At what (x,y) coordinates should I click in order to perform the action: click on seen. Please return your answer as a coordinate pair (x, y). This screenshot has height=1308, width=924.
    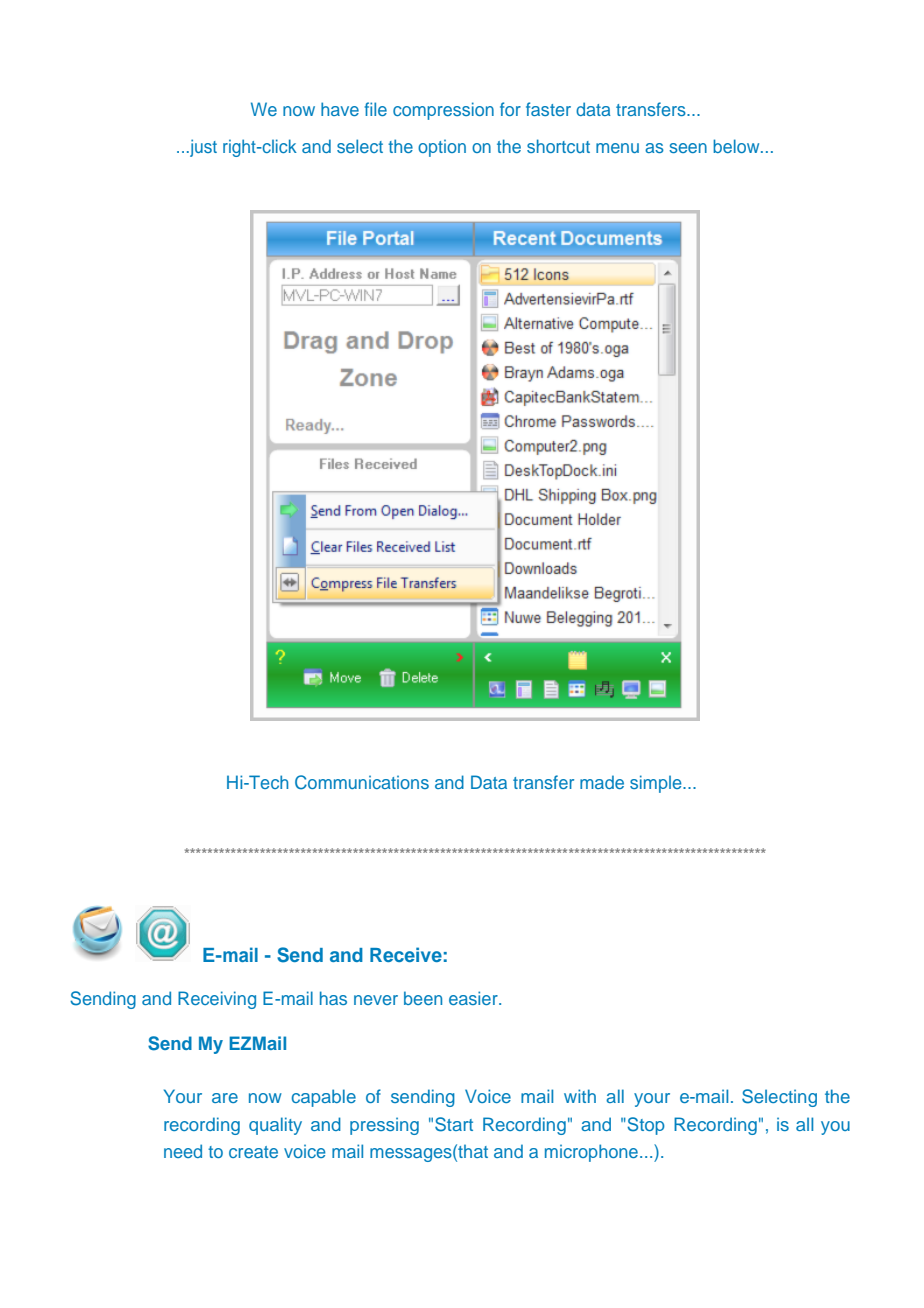
    Looking at the image, I should click on (688, 148).
